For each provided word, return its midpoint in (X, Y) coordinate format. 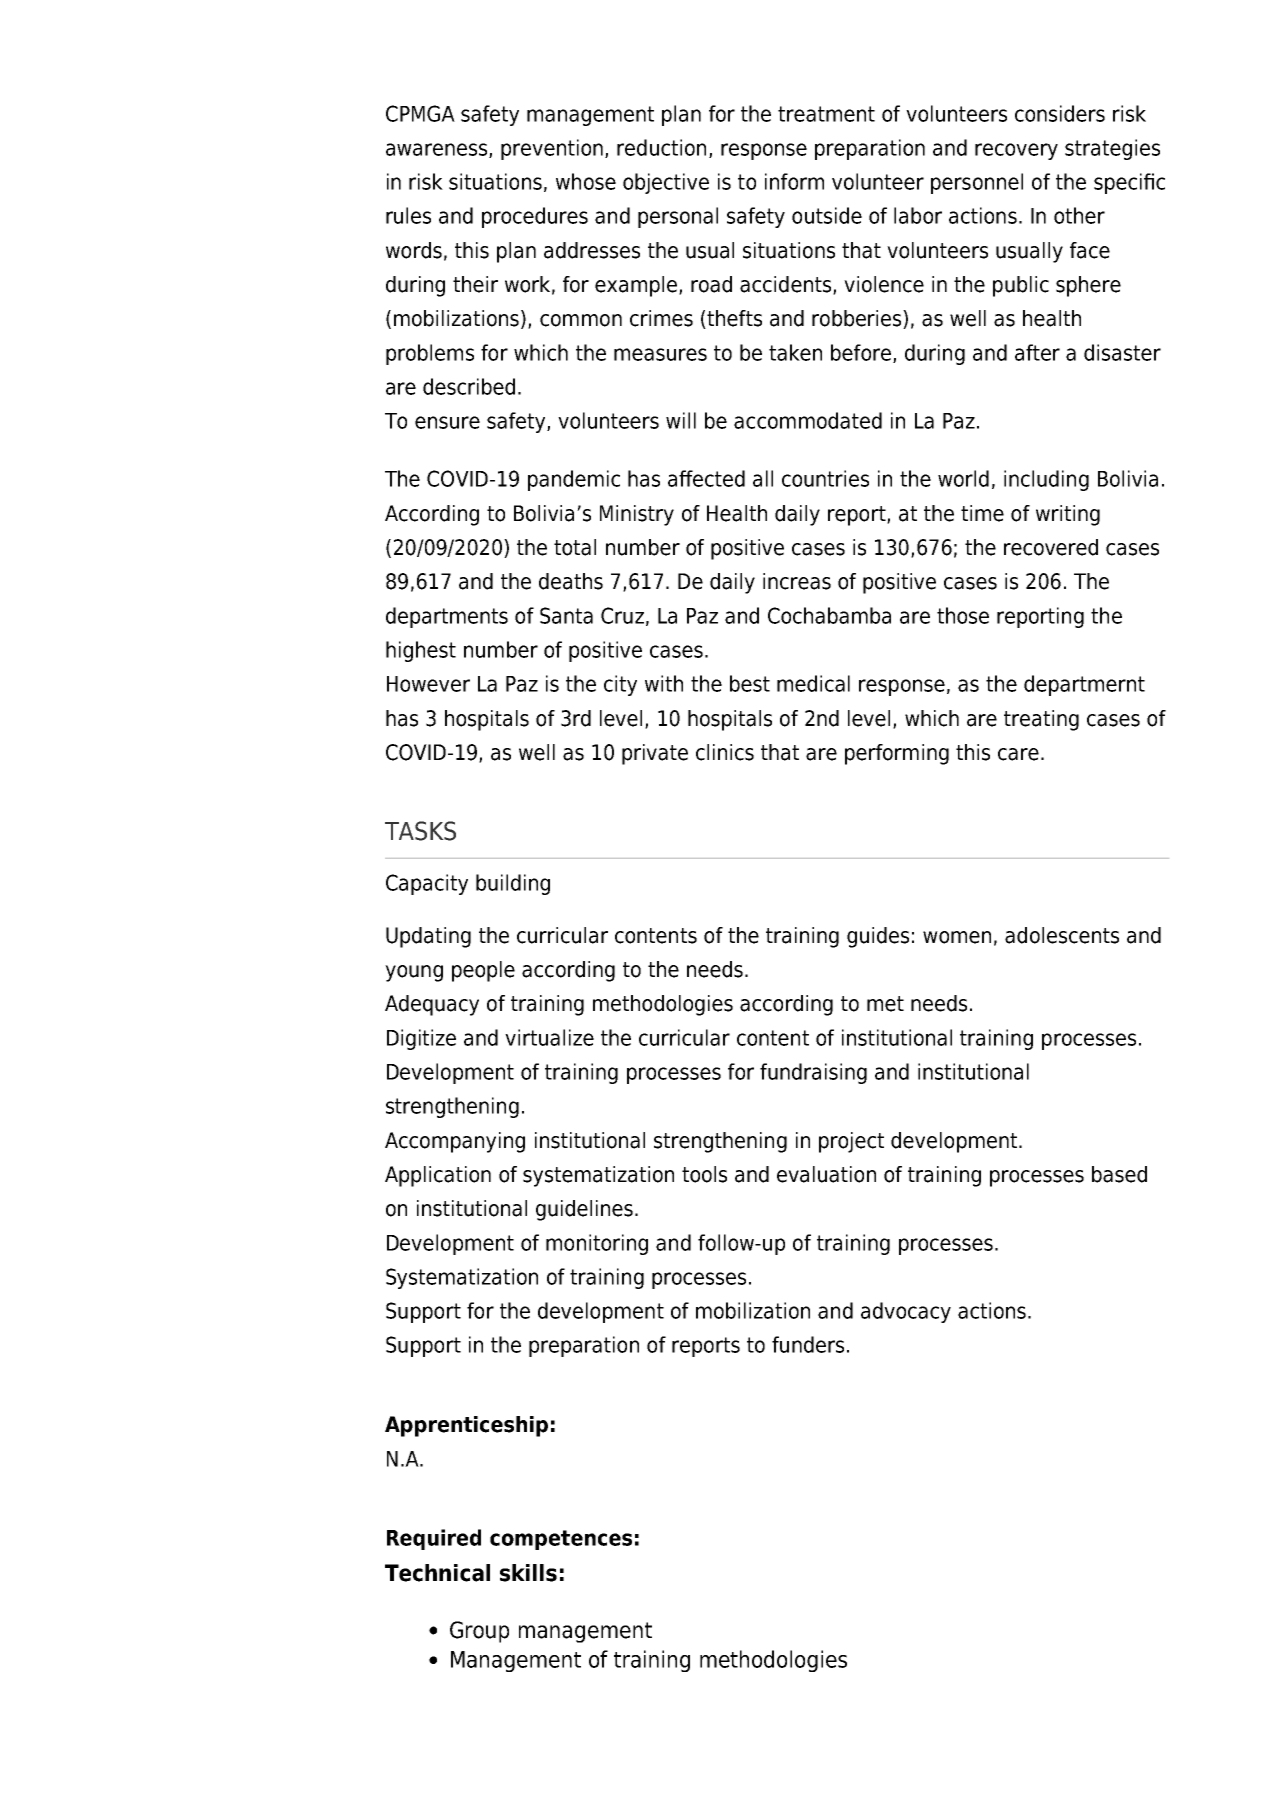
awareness (436, 149)
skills (528, 1573)
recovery (1016, 151)
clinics (725, 752)
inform (794, 181)
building (513, 884)
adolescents (1062, 935)
